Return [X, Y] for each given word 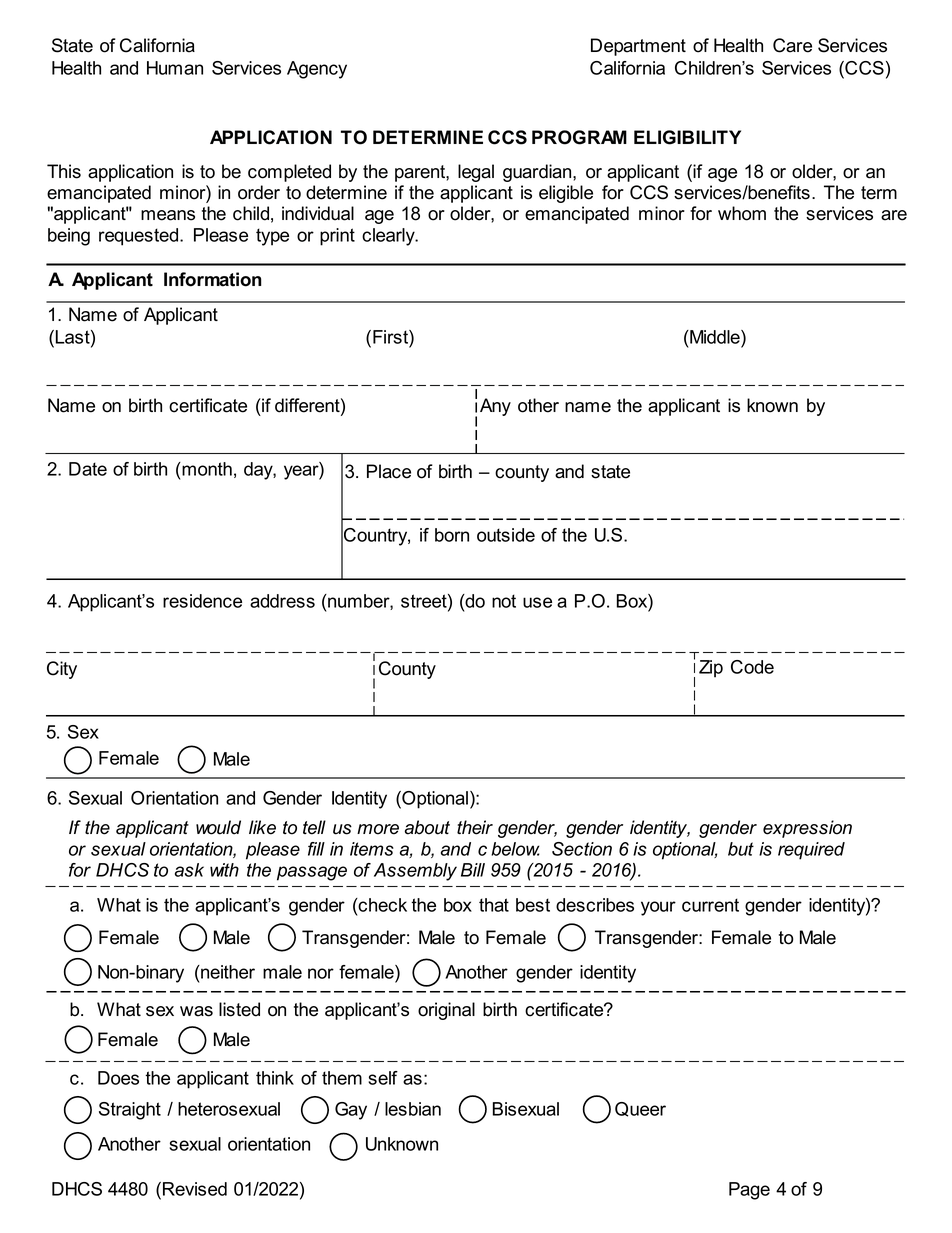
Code [752, 667]
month [206, 469]
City [62, 670]
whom [742, 213]
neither [227, 972]
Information [212, 279]
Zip [711, 669]
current [710, 905]
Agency [317, 70]
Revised [195, 1189]
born [452, 535]
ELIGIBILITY [687, 137]
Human [175, 68]
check [382, 905]
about [427, 827]
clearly [389, 237]
